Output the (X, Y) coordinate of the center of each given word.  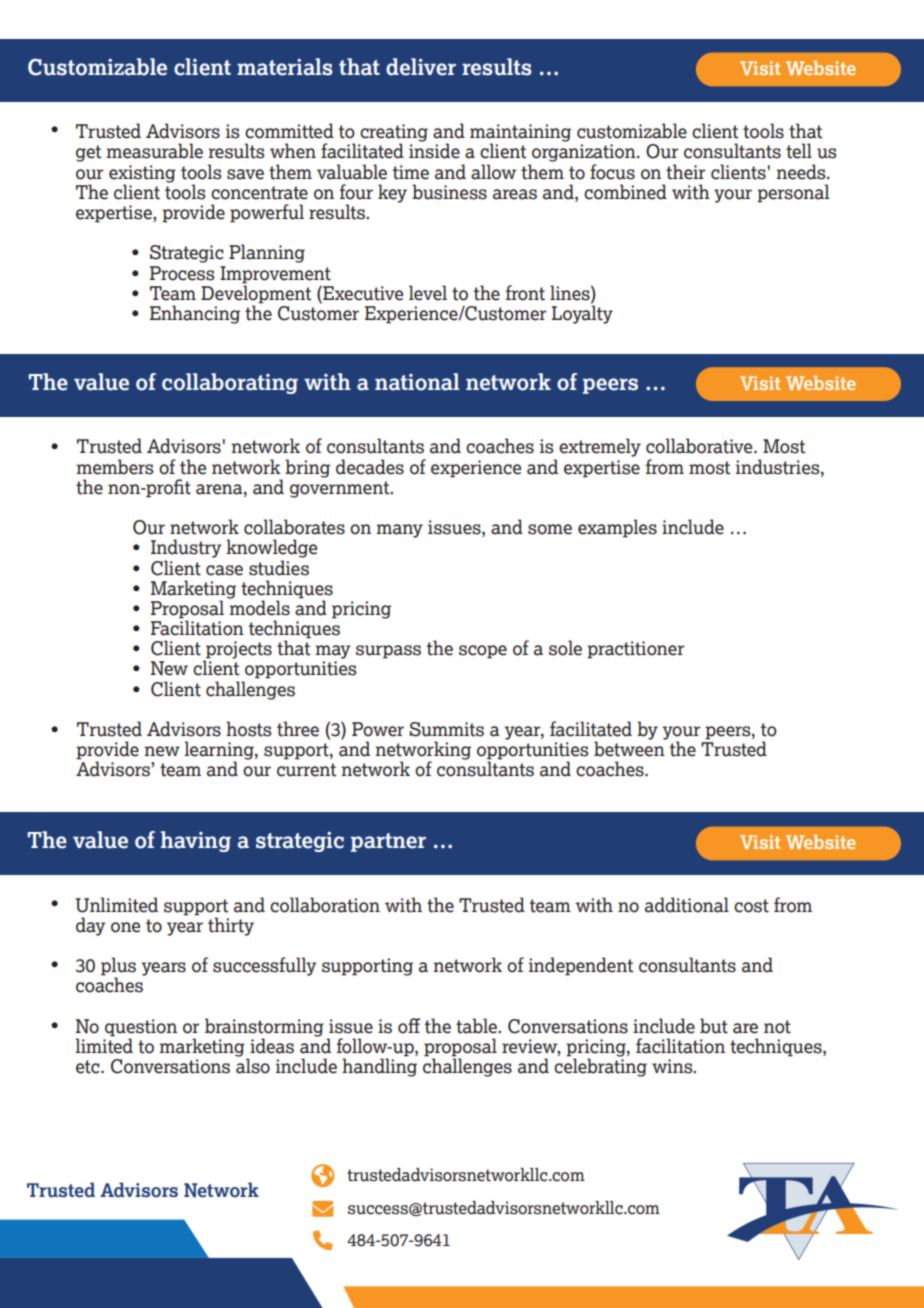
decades (370, 467)
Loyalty (582, 313)
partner (388, 842)
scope (483, 652)
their (686, 172)
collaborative (700, 446)
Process (182, 273)
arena (220, 489)
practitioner (636, 650)
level (428, 293)
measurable (154, 151)
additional (687, 905)
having (196, 841)
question (141, 1028)
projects (238, 651)
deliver (421, 67)
